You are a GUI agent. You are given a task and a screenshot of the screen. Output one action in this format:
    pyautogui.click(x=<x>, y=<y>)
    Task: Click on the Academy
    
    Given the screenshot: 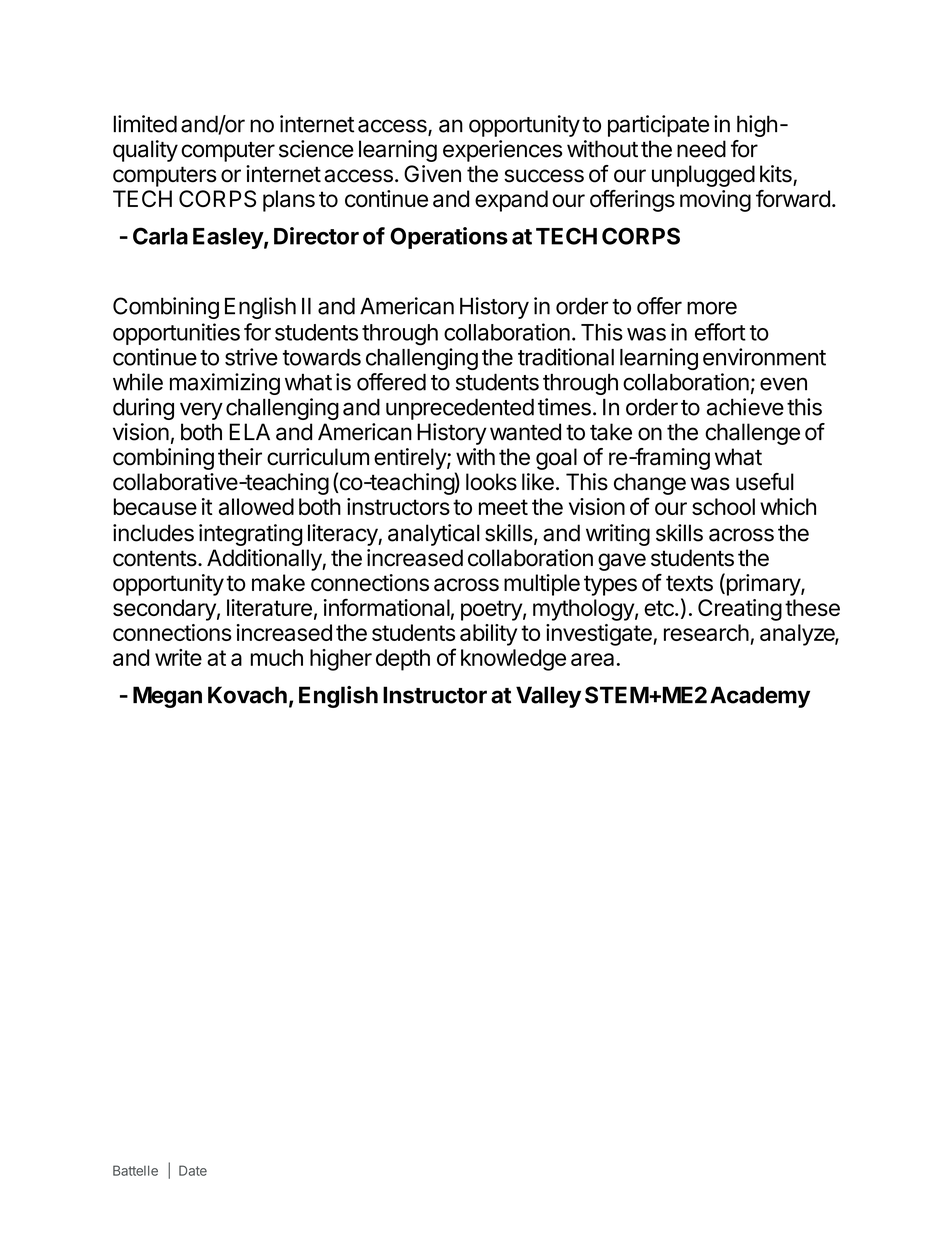 What is the action you would take?
    pyautogui.click(x=760, y=697)
